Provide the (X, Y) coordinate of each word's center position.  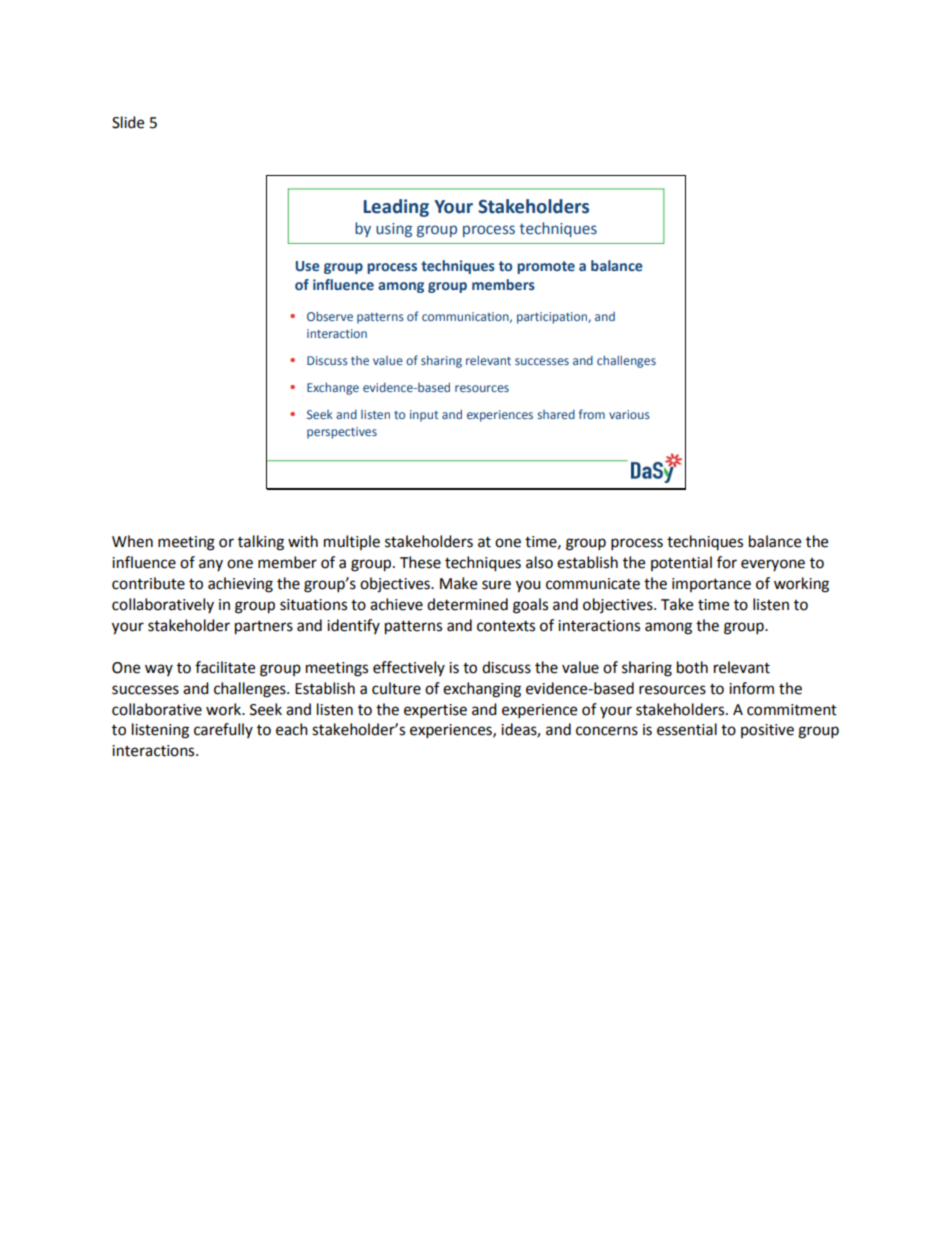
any (211, 565)
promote (546, 267)
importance (711, 585)
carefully (223, 730)
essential (687, 729)
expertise (435, 711)
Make (458, 583)
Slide (128, 122)
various (629, 414)
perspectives (342, 433)
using (394, 230)
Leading (396, 208)
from (592, 414)
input (424, 416)
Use (308, 266)
